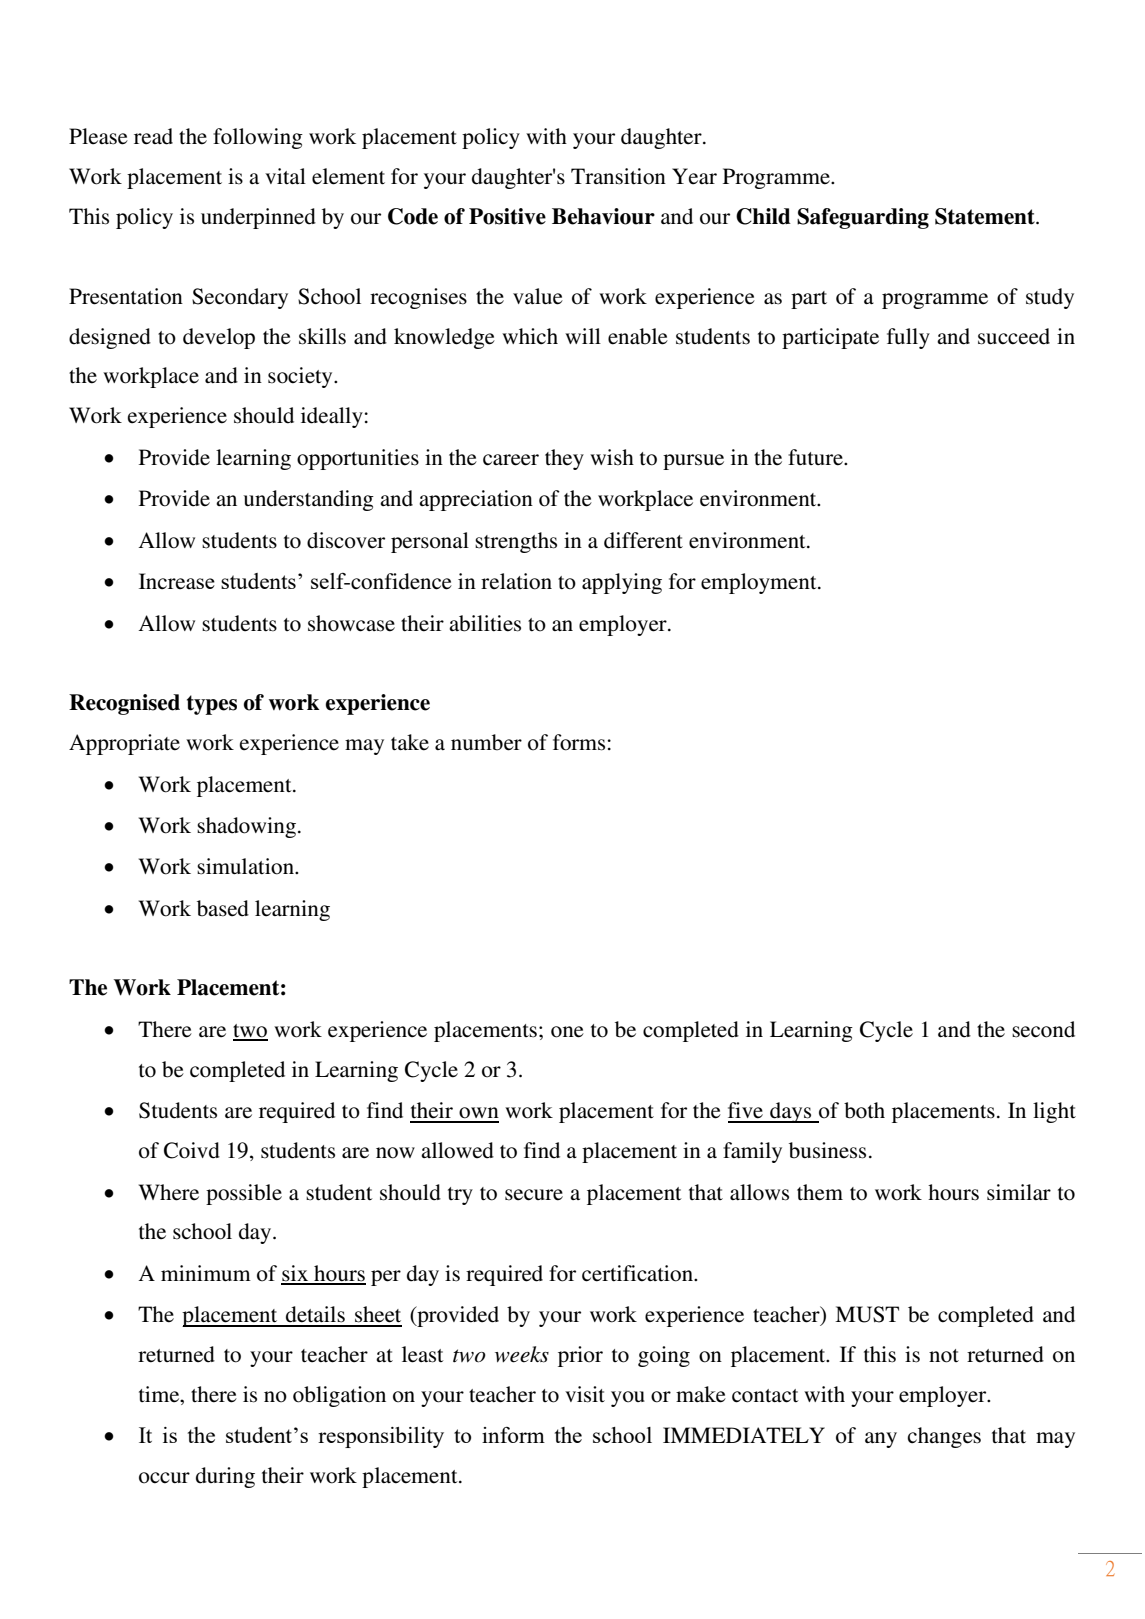 This screenshot has height=1619, width=1145. I want to click on Statement, so click(986, 216).
